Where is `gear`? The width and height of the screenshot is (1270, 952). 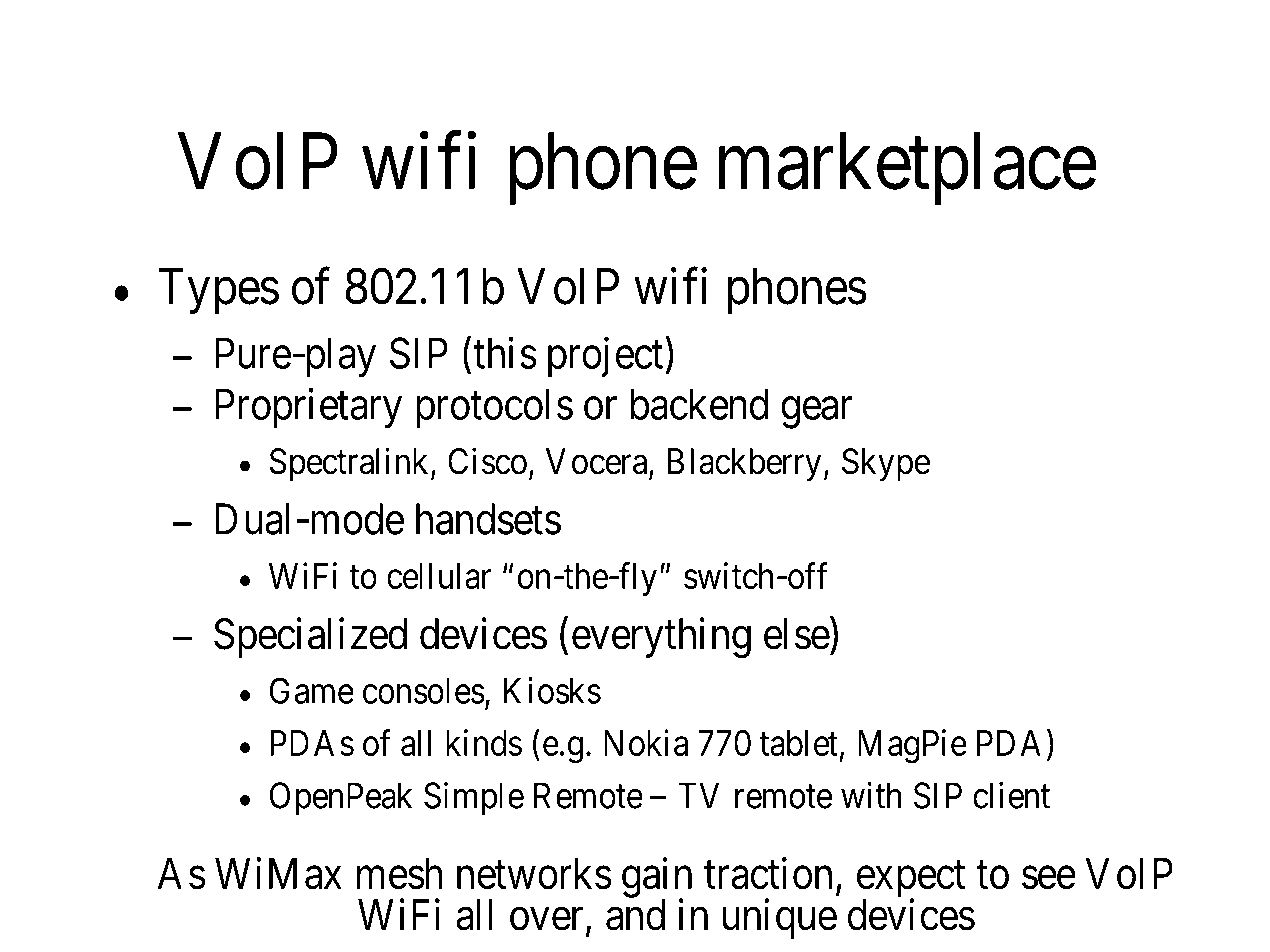 gear is located at coordinates (816, 413).
